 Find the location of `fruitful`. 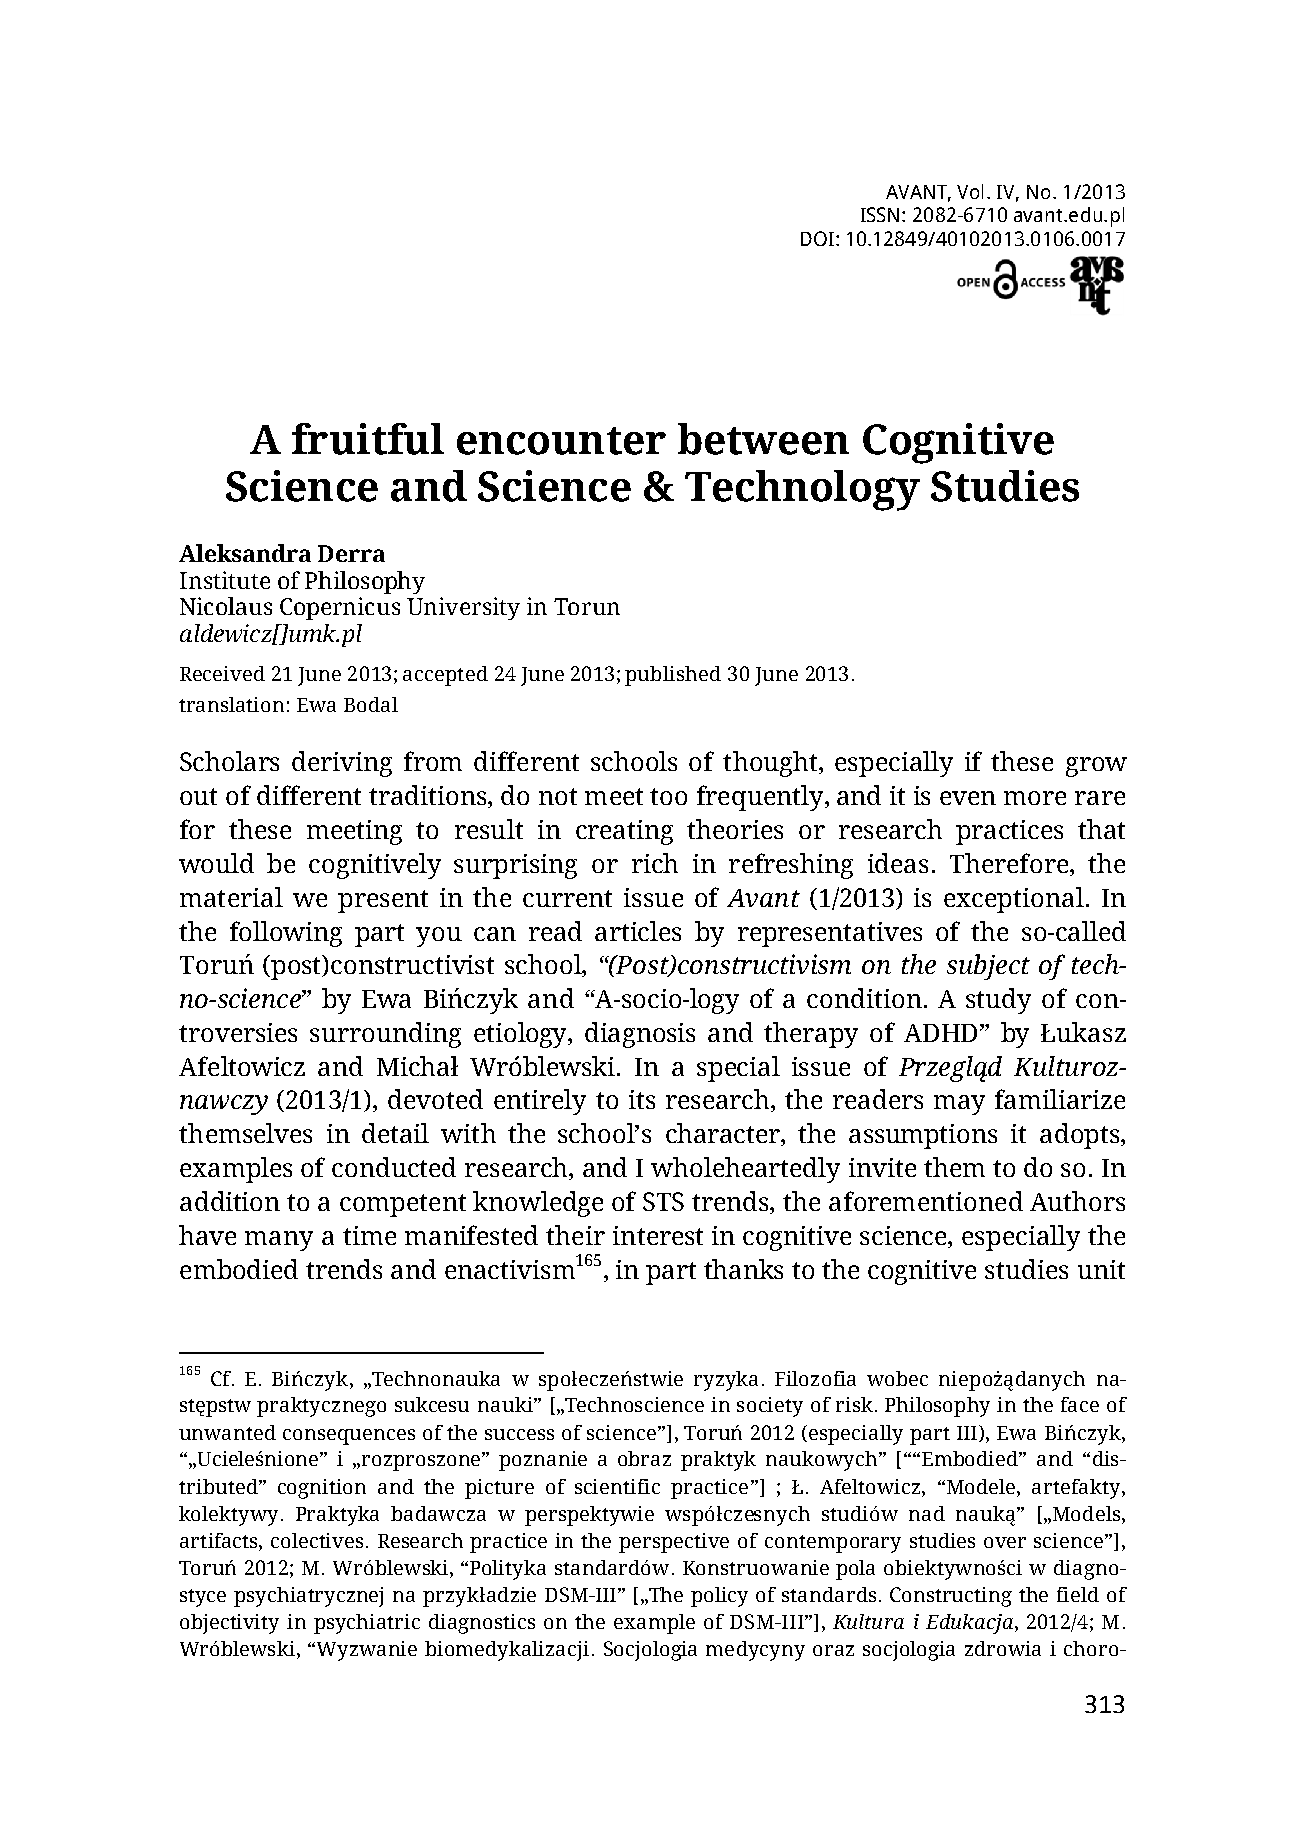

fruitful is located at coordinates (368, 439).
